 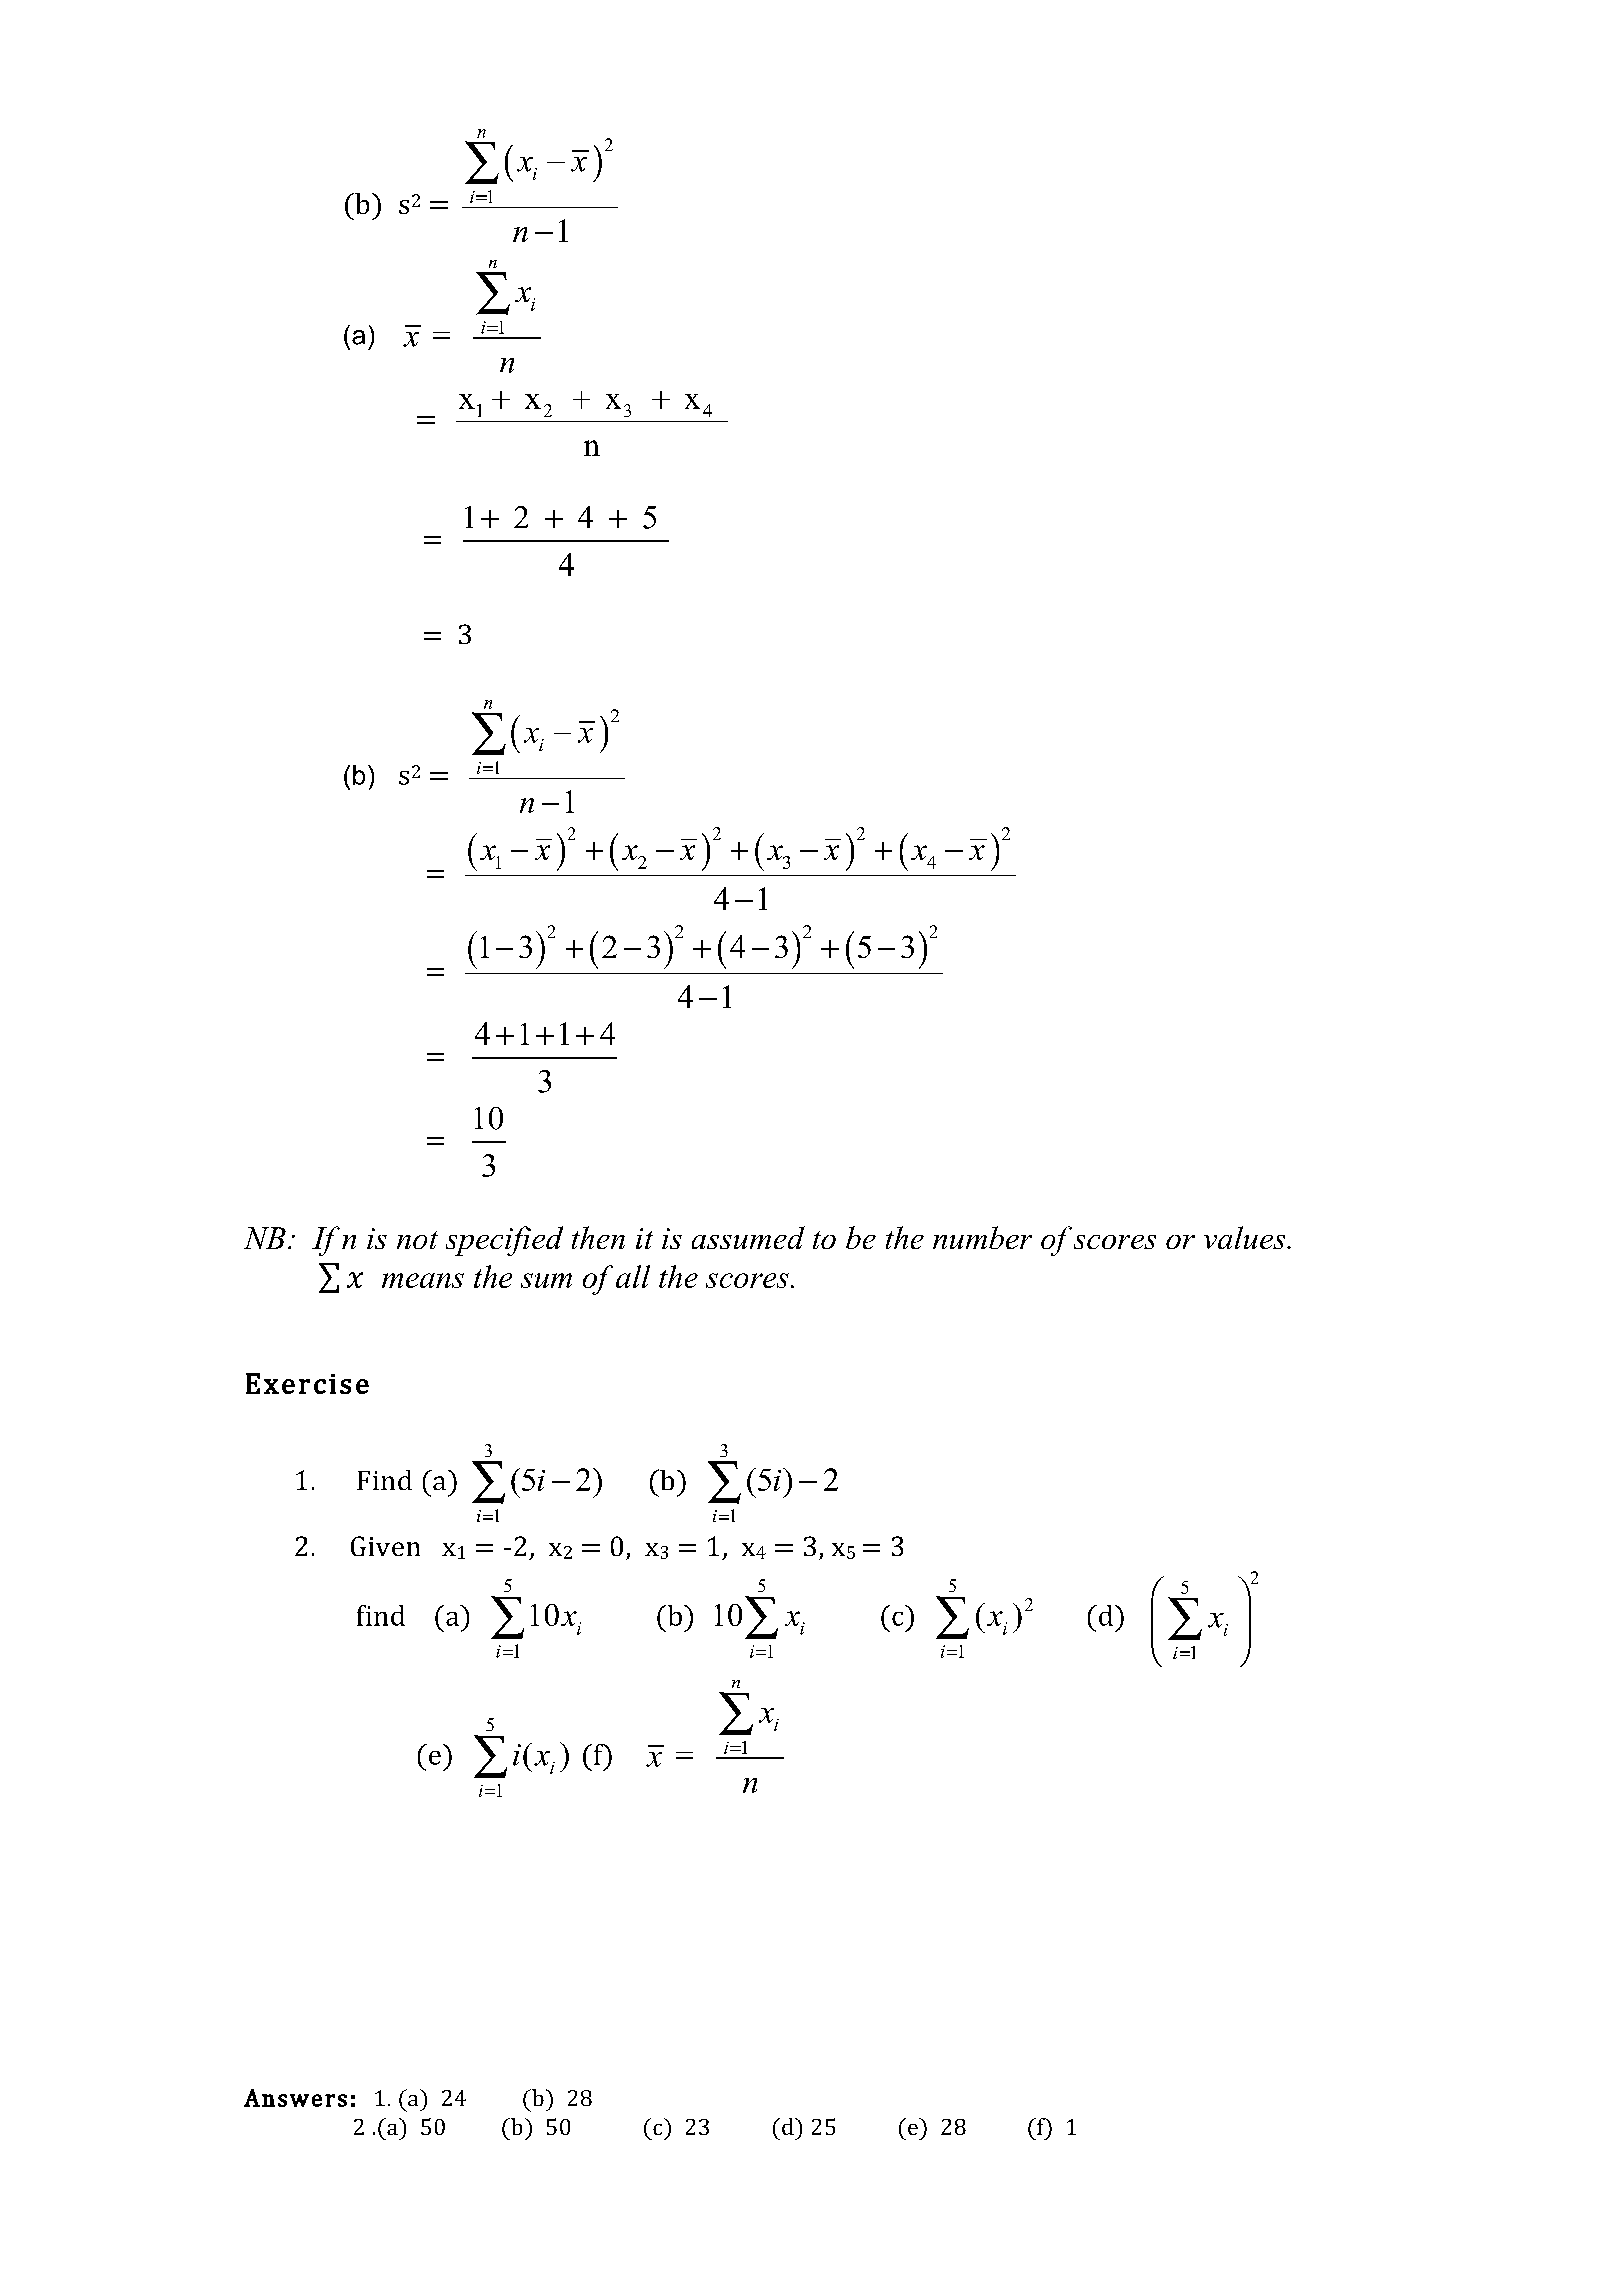 What do you see at coordinates (1246, 1237) in the screenshot?
I see `values` at bounding box center [1246, 1237].
